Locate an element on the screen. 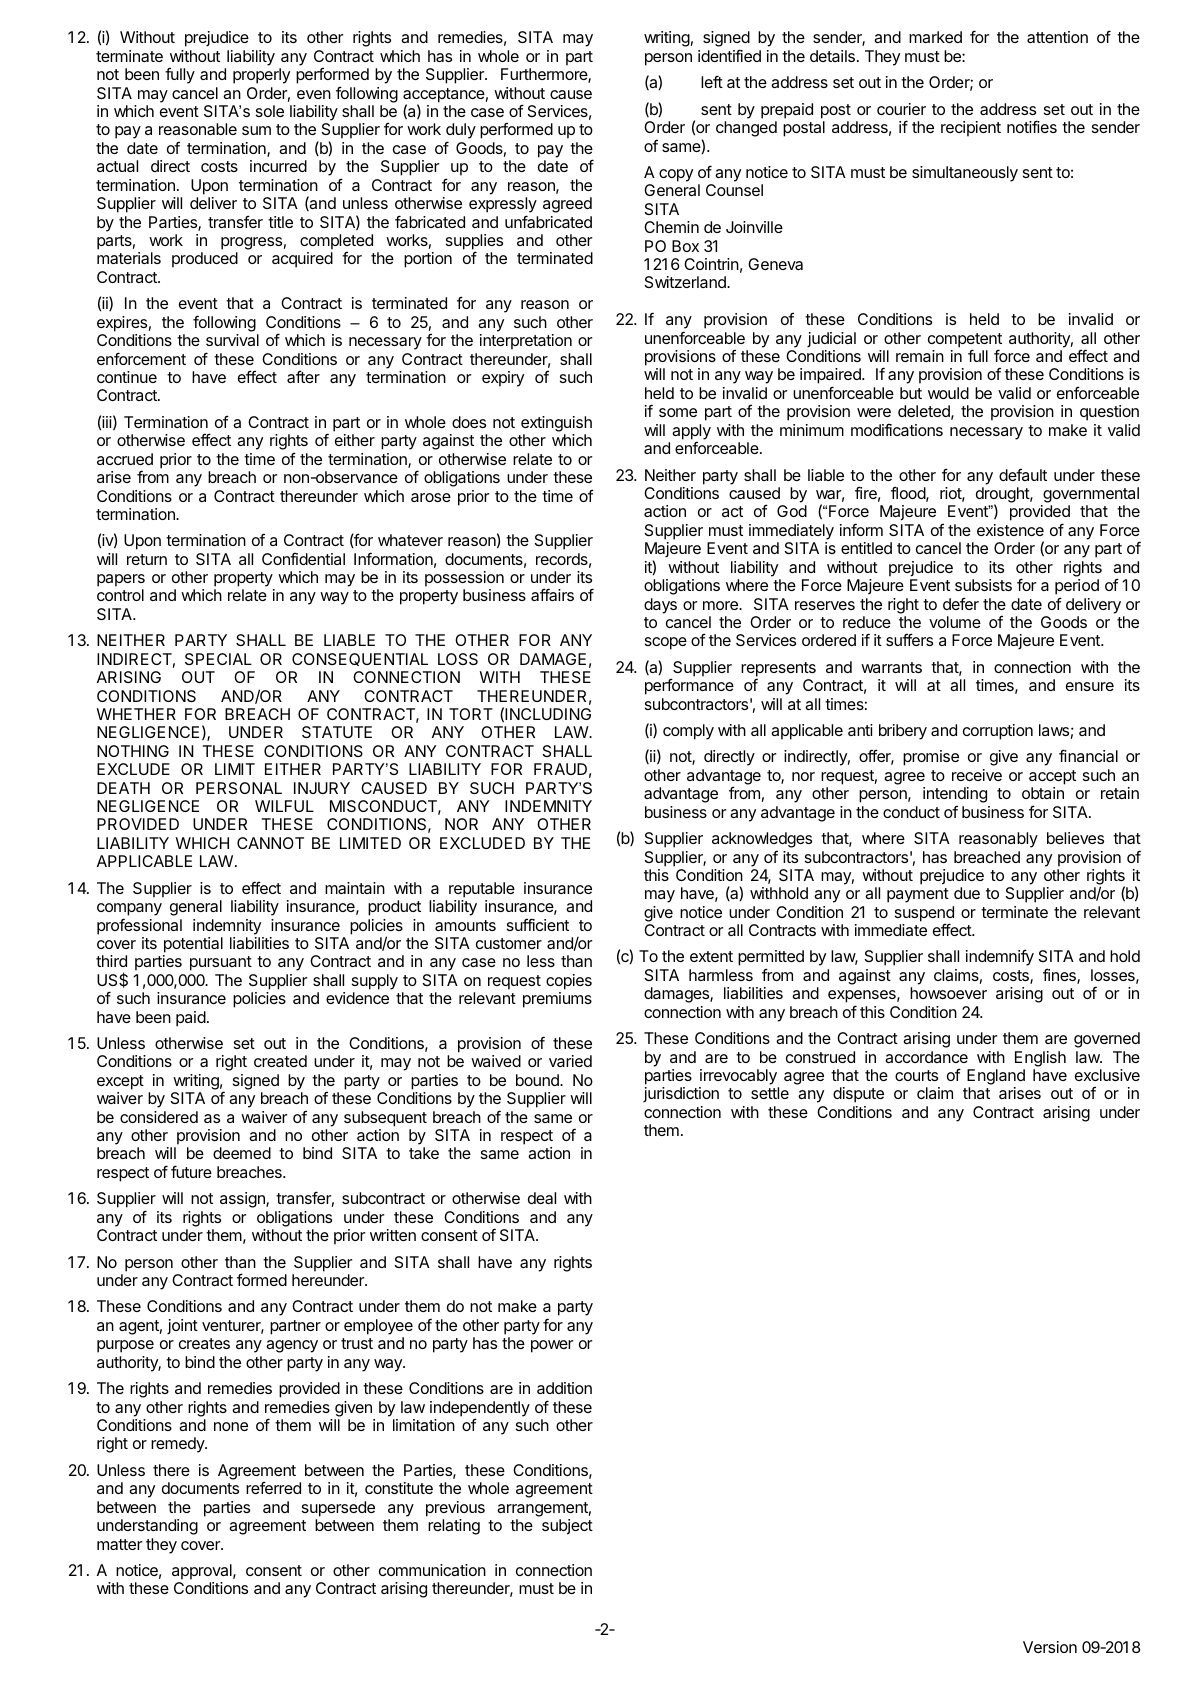 Image resolution: width=1191 pixels, height=1685 pixels. left is located at coordinates (712, 81).
